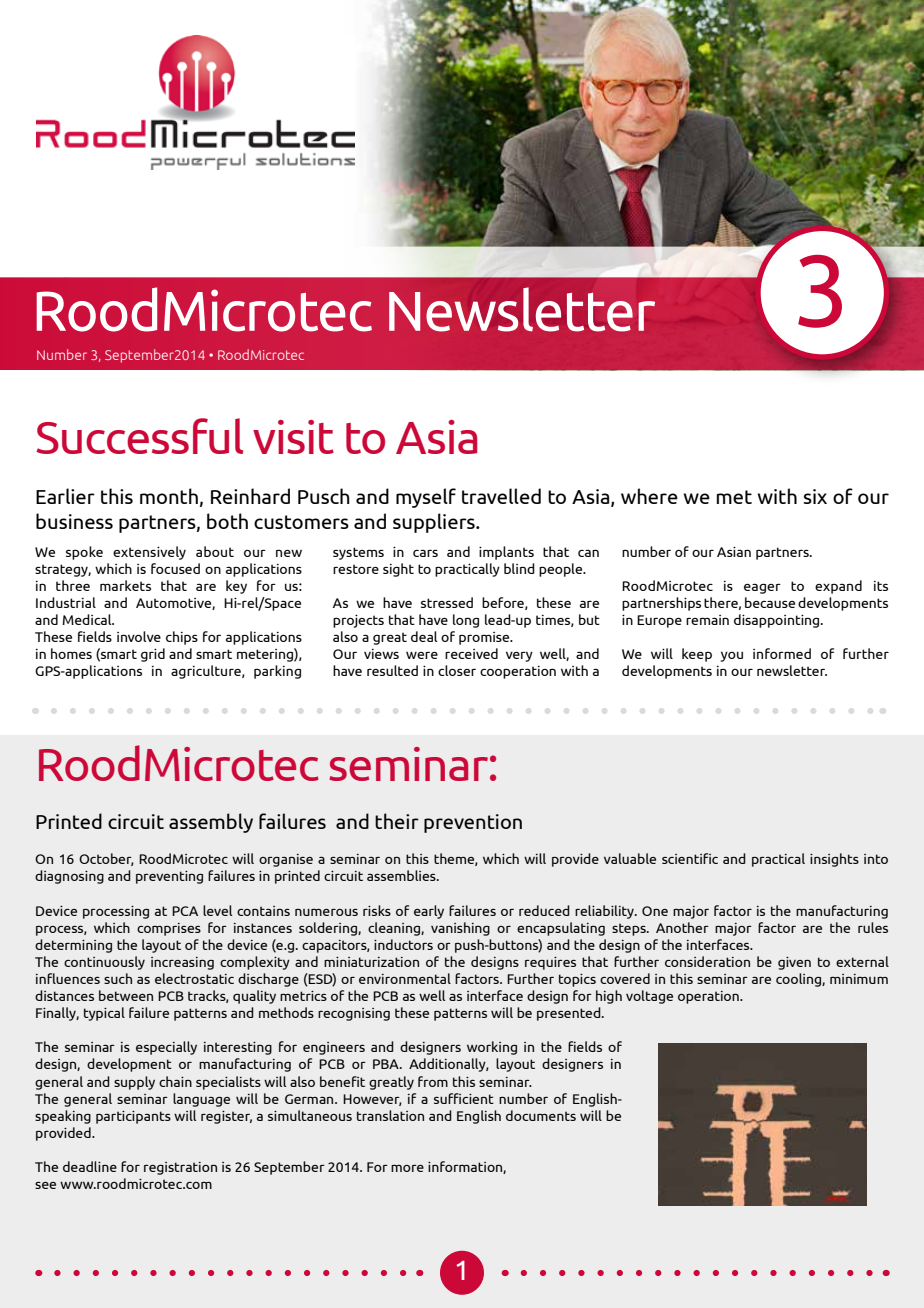 This screenshot has height=1308, width=924. What do you see at coordinates (407, 1168) in the screenshot?
I see `more` at bounding box center [407, 1168].
